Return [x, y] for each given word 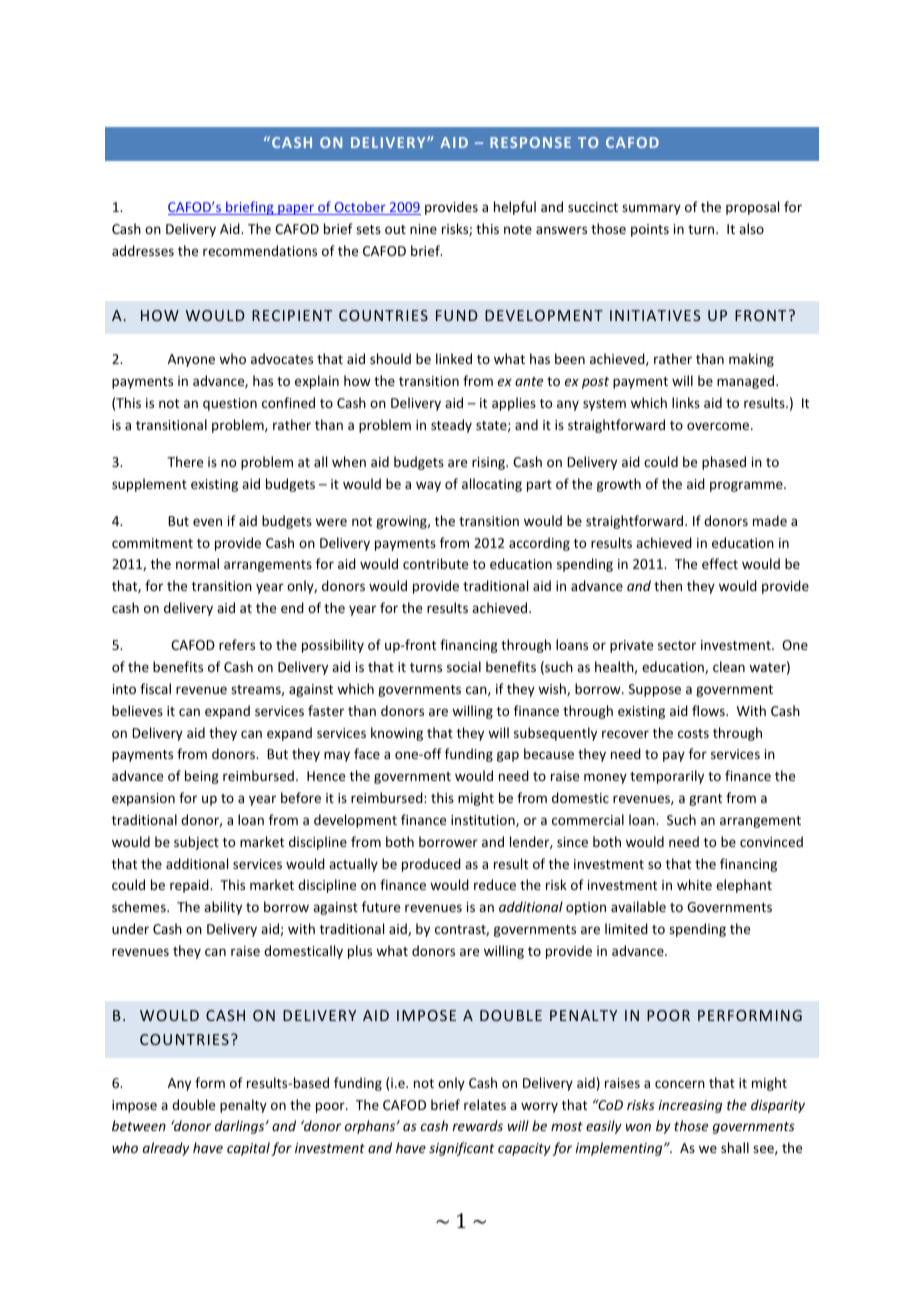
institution [484, 821]
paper [296, 209]
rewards [477, 1125]
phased [724, 463]
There [185, 461]
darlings [241, 1127]
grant [705, 800]
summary [651, 209]
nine [423, 229]
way [428, 486]
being [202, 777]
